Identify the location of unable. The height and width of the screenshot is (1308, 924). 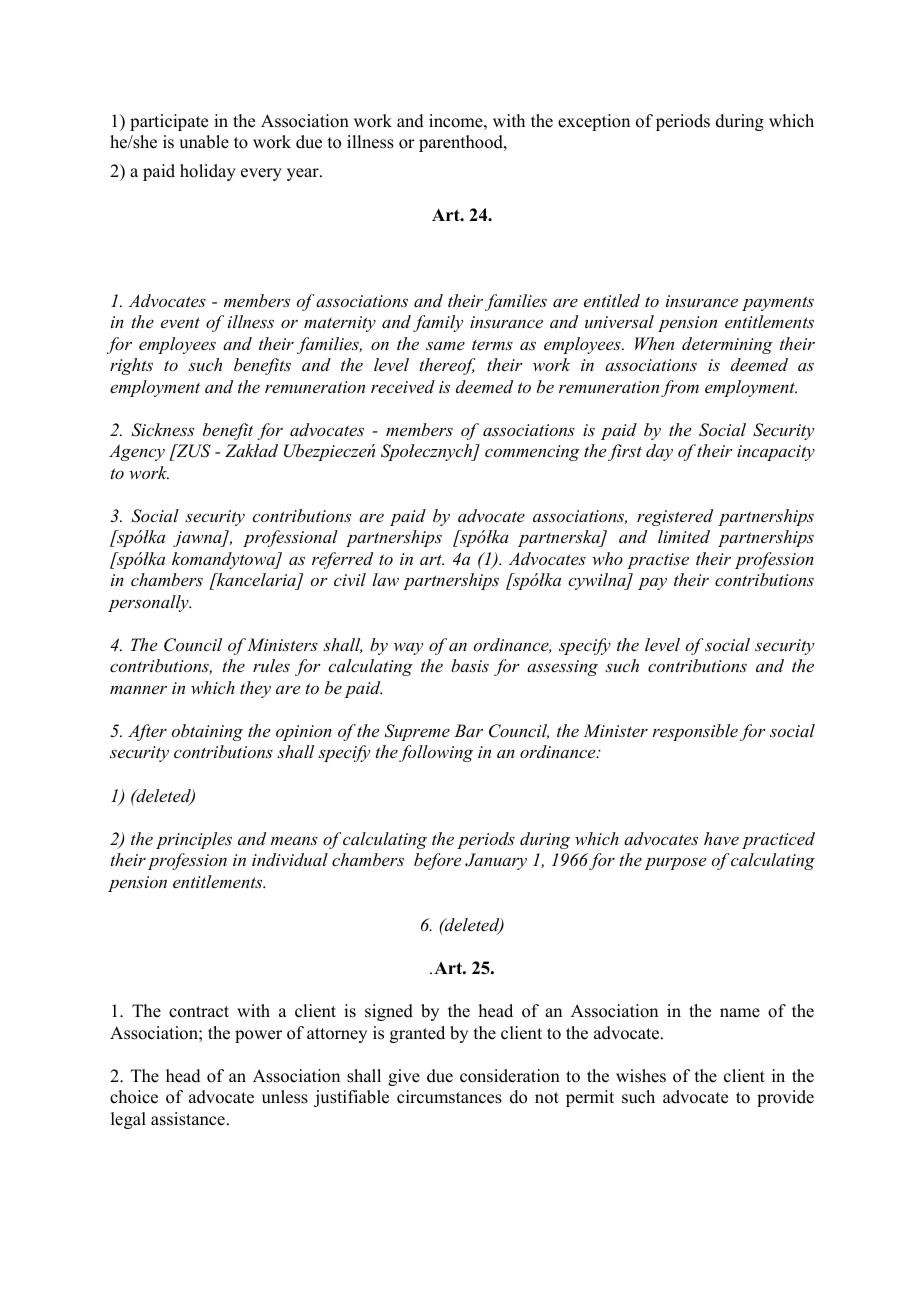
(204, 142).
